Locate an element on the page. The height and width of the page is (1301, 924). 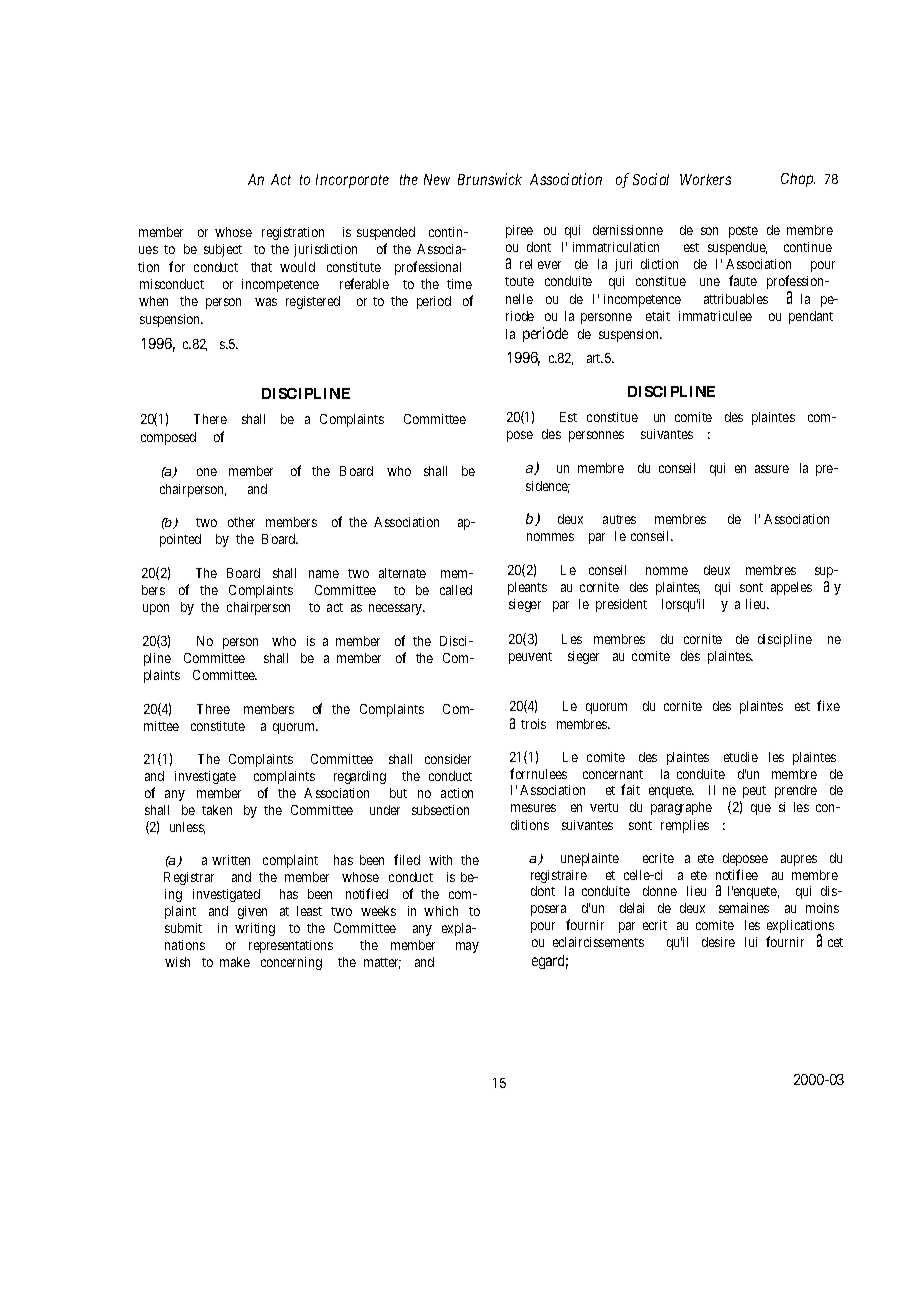
subject is located at coordinates (223, 250).
